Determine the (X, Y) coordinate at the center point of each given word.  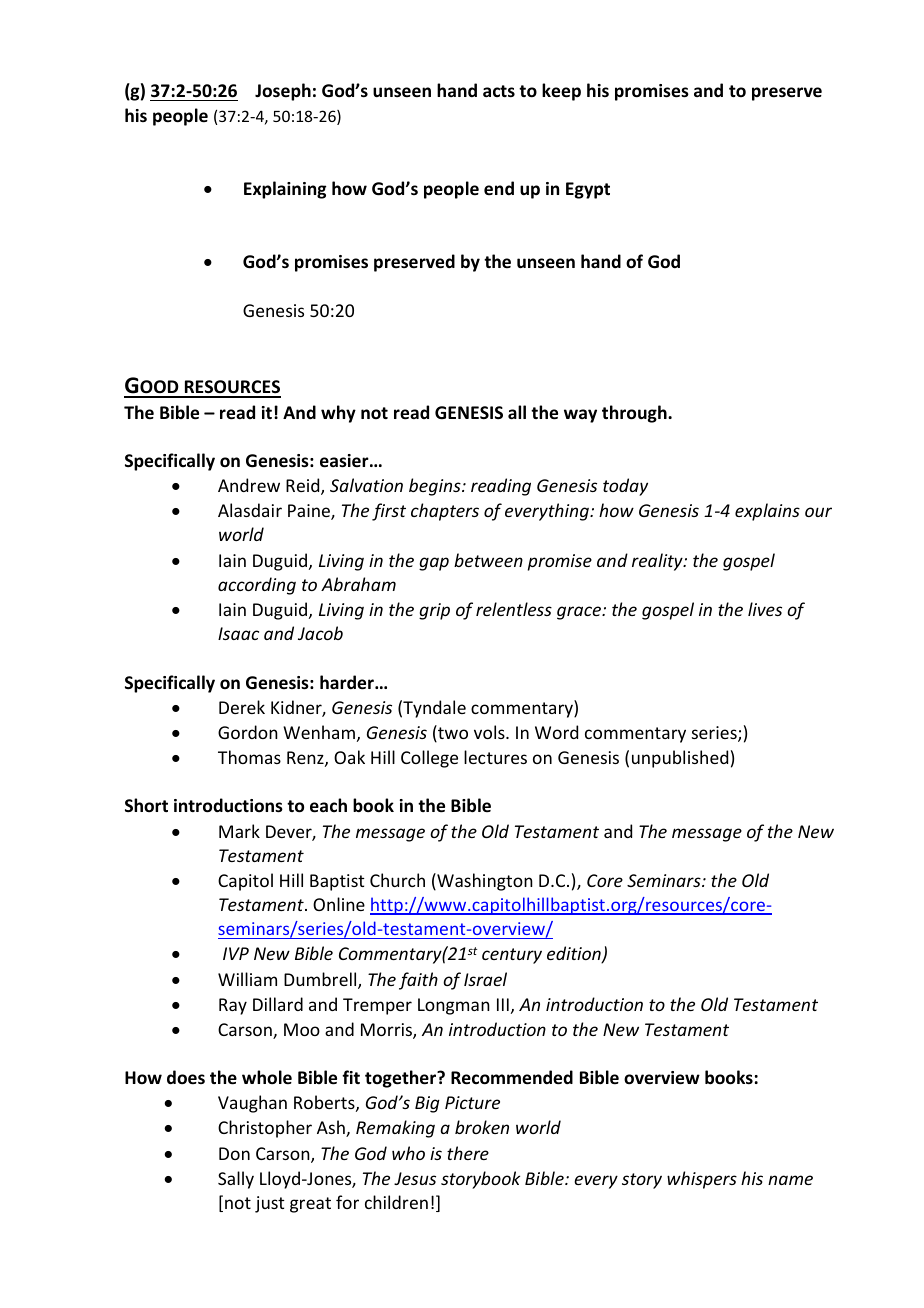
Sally (236, 1180)
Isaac (238, 633)
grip (434, 611)
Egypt (588, 190)
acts (499, 91)
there (468, 1153)
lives (765, 609)
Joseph (283, 92)
